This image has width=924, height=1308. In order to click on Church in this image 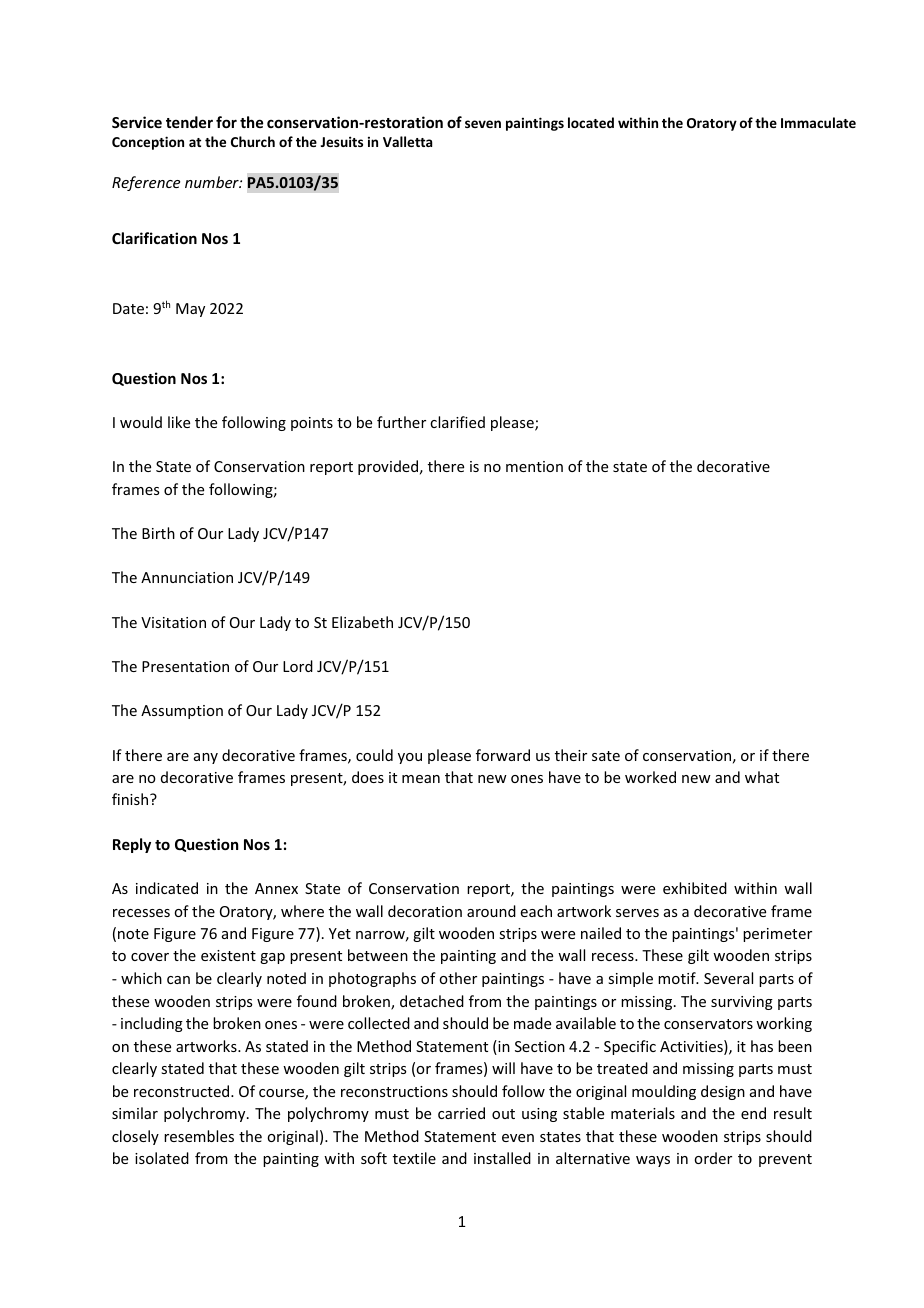, I will do `click(253, 141)`.
